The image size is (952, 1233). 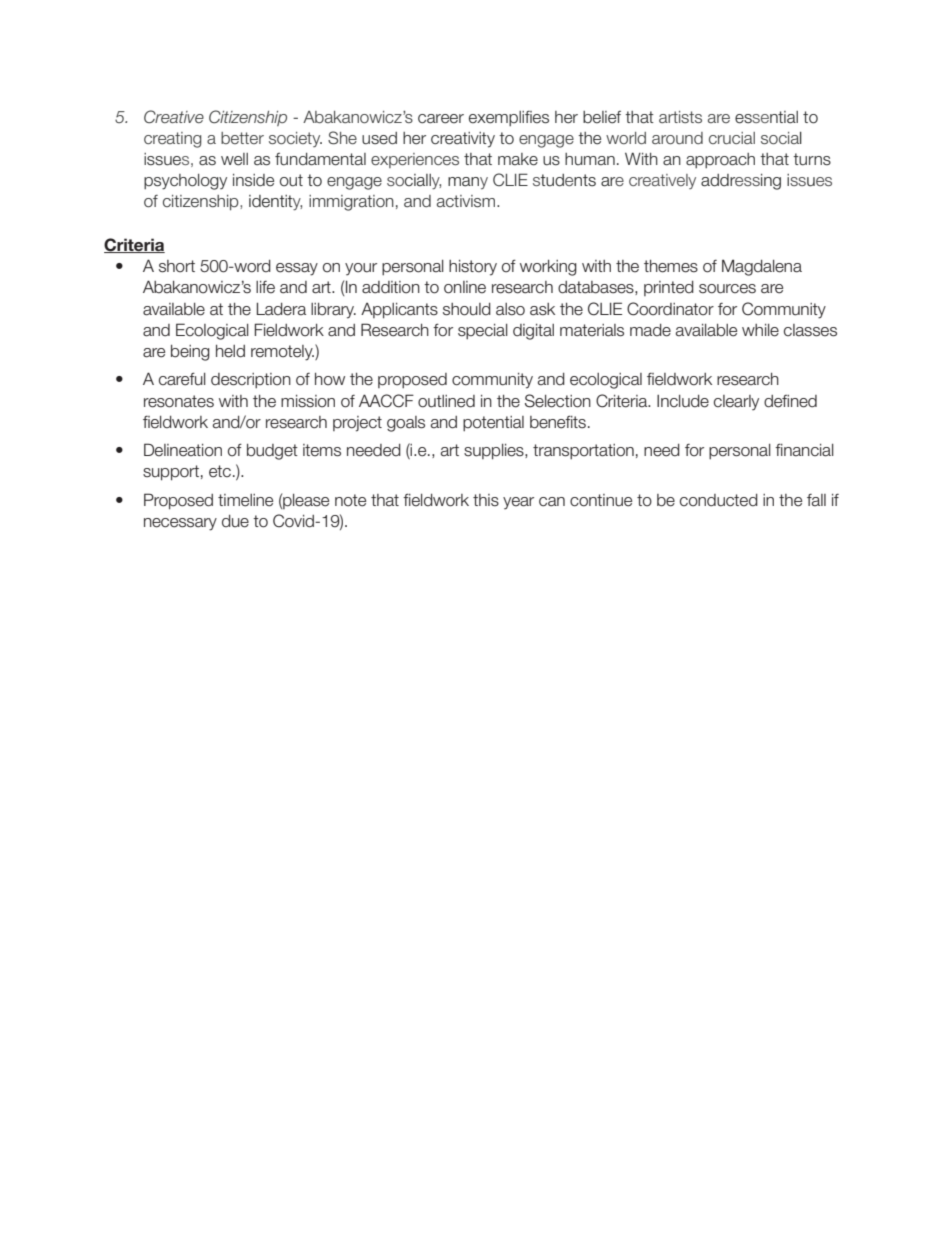 What do you see at coordinates (473, 268) in the image?
I see `history` at bounding box center [473, 268].
